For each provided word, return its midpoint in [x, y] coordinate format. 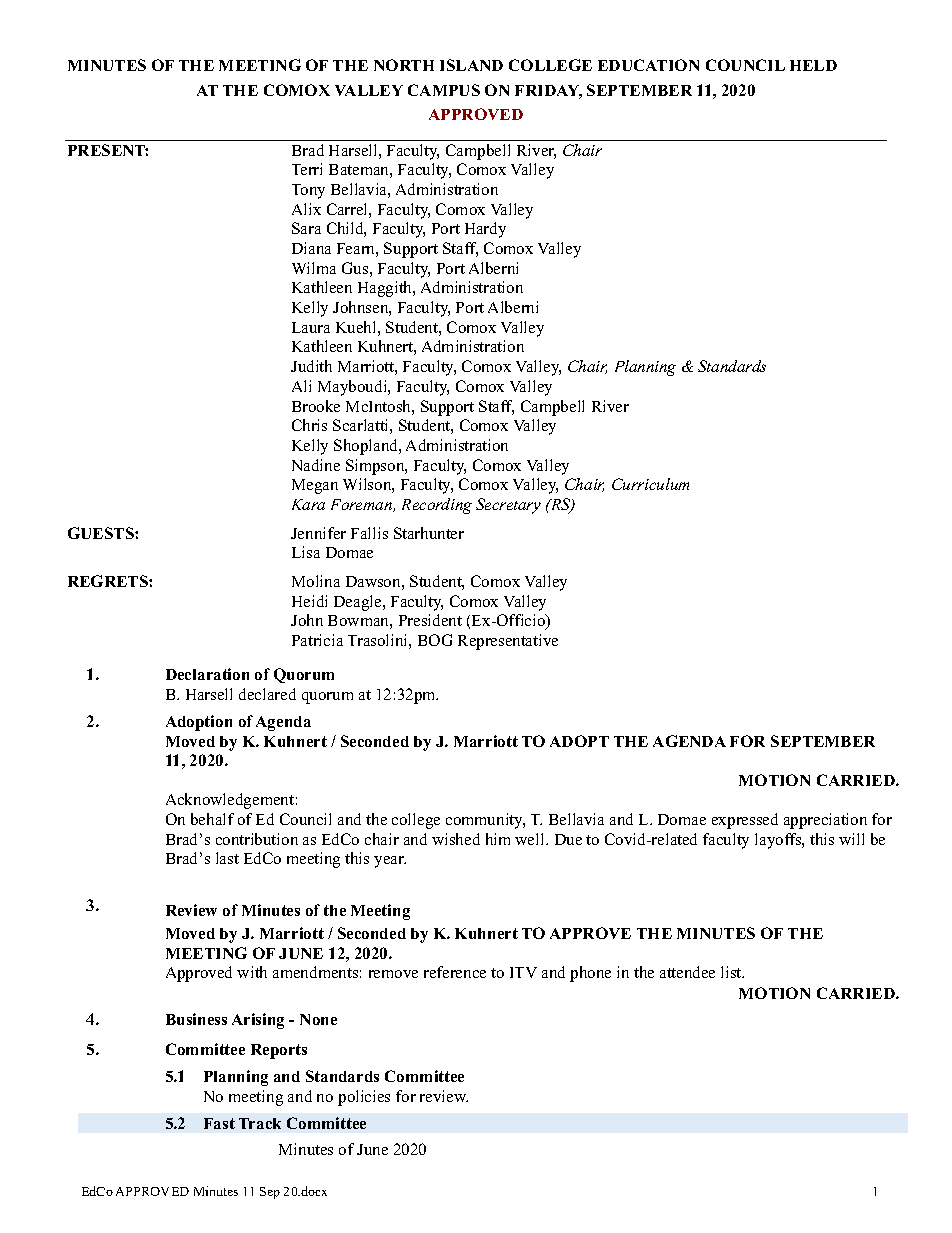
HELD [813, 65]
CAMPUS [444, 90]
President [430, 620]
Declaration [207, 674]
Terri [307, 169]
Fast [219, 1123]
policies [364, 1098]
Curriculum [650, 484]
